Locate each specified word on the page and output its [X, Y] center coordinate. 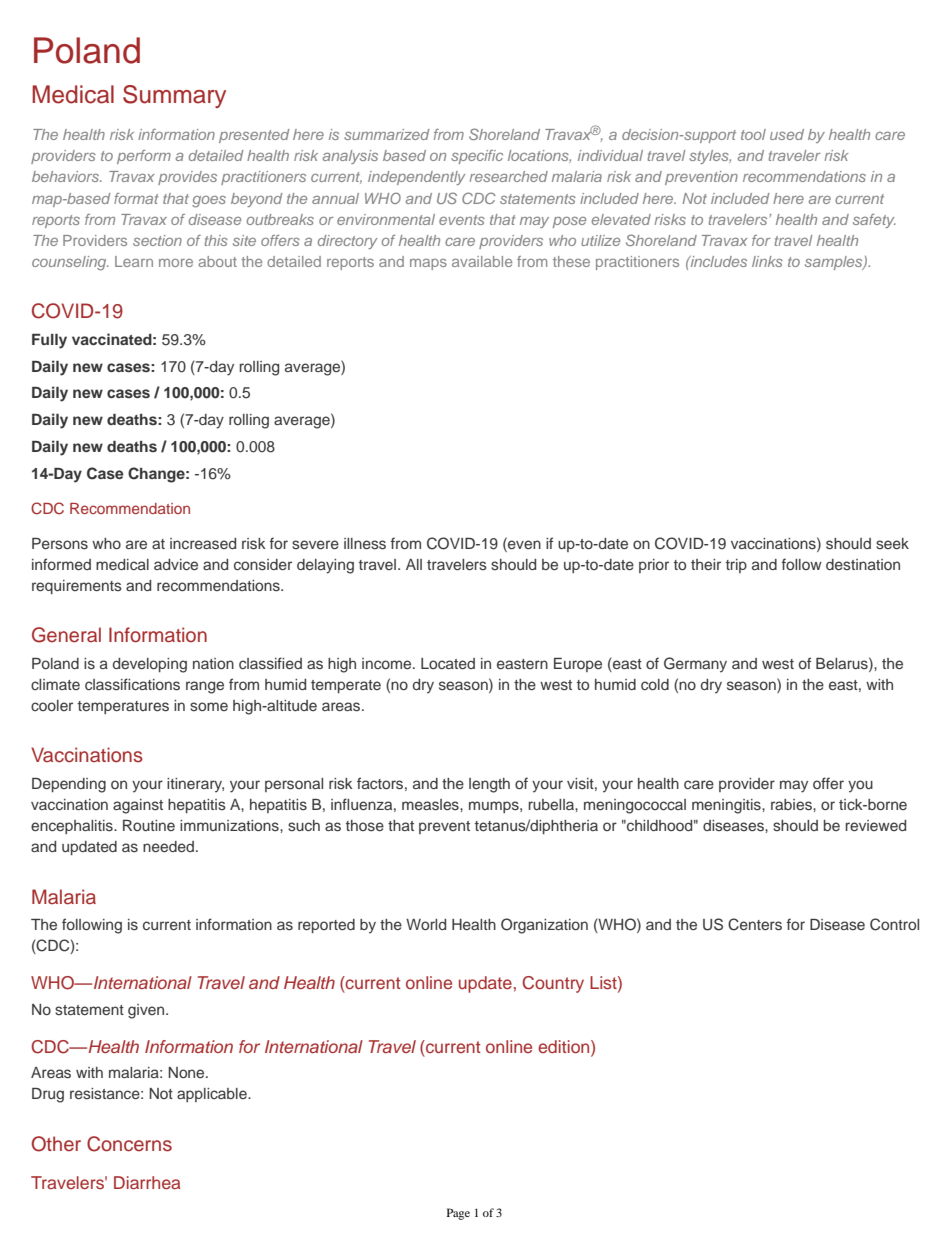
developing [150, 665]
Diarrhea [147, 1182]
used [787, 134]
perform [144, 157]
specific [477, 157]
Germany [695, 665]
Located [448, 663]
